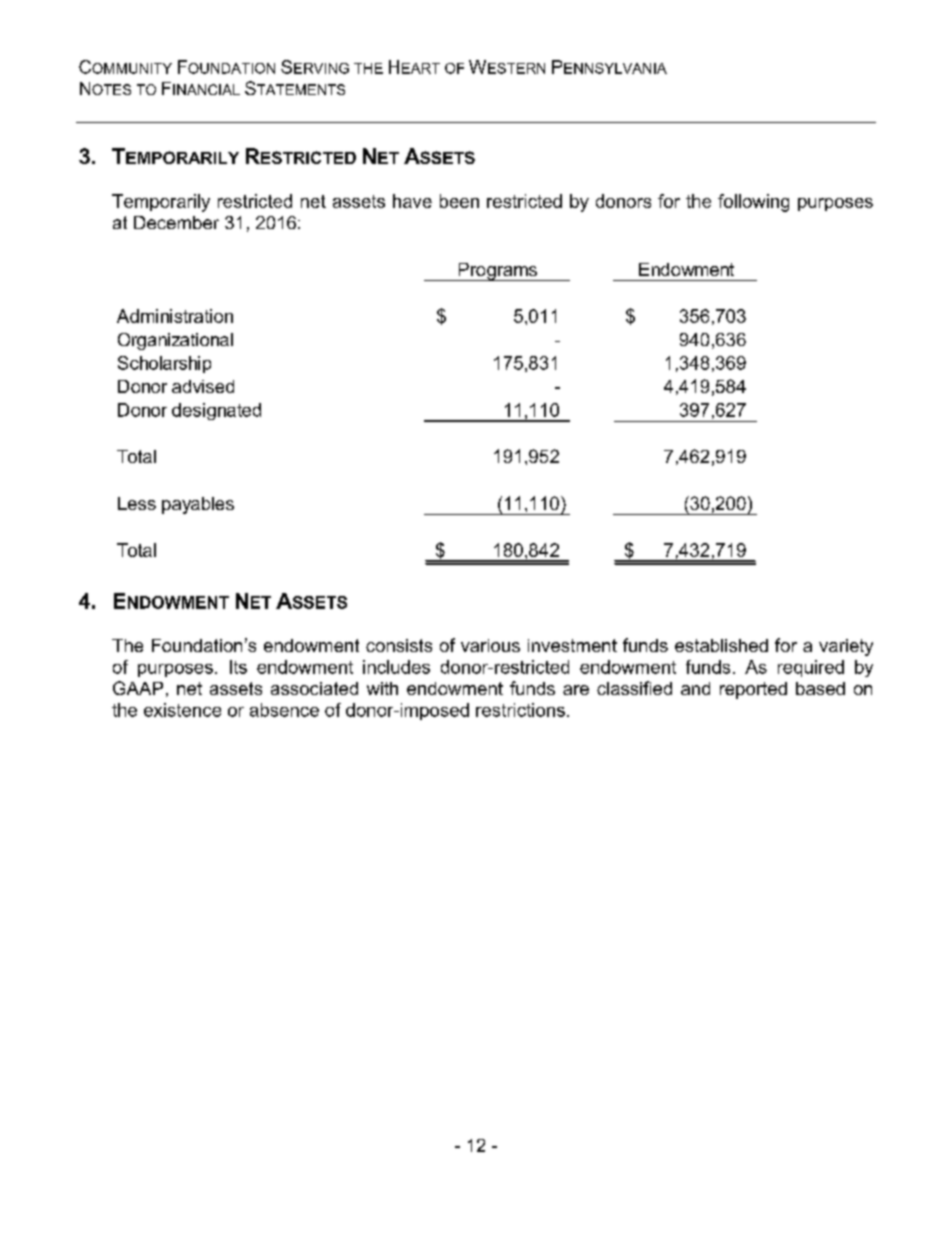 This document has height=1233, width=952. I want to click on existence, so click(182, 710).
